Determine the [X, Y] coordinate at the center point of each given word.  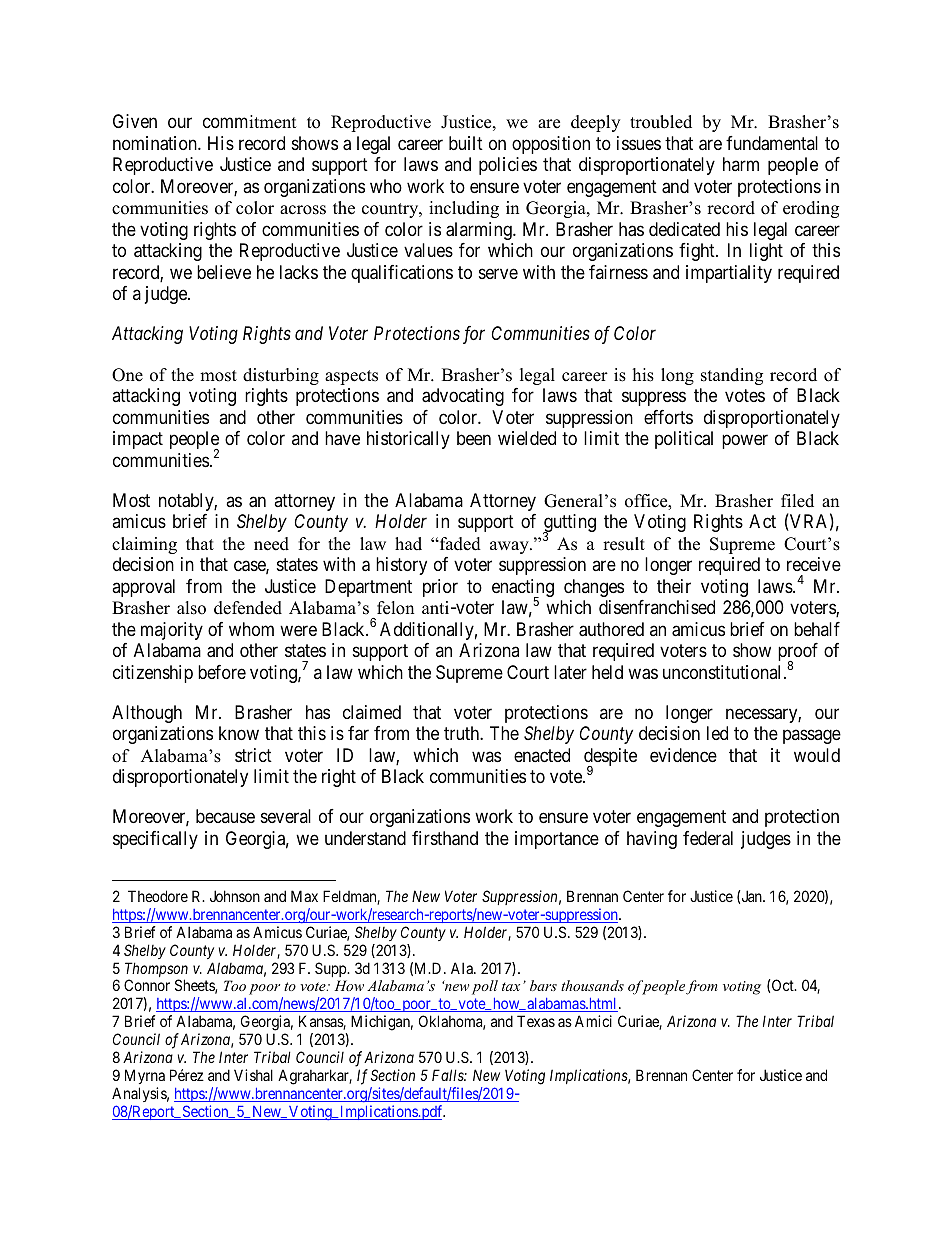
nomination [156, 143]
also [191, 608]
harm [741, 164]
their [674, 586]
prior [440, 588]
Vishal [253, 1075]
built [466, 143]
